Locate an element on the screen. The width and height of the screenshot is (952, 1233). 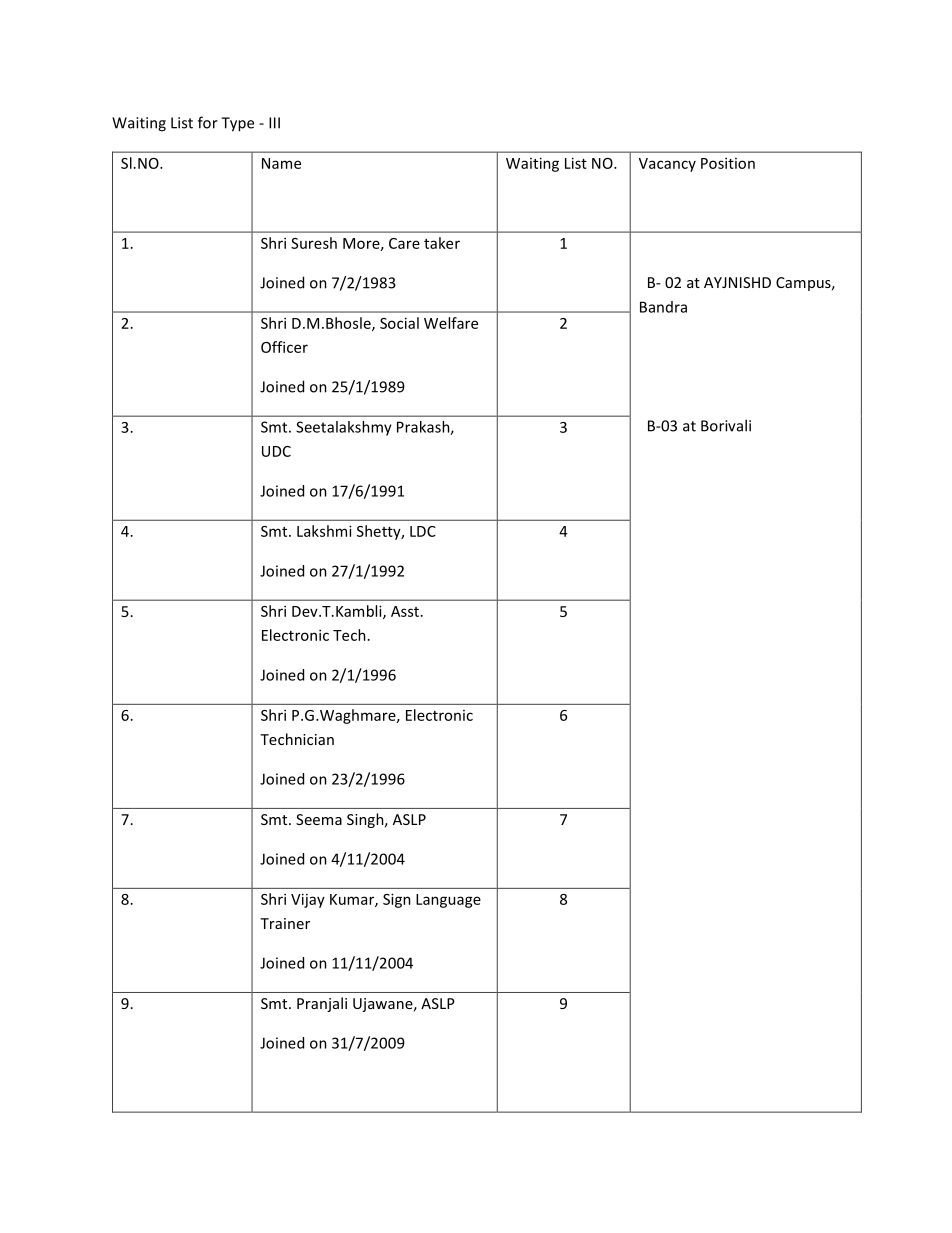
Trainer is located at coordinates (285, 923).
